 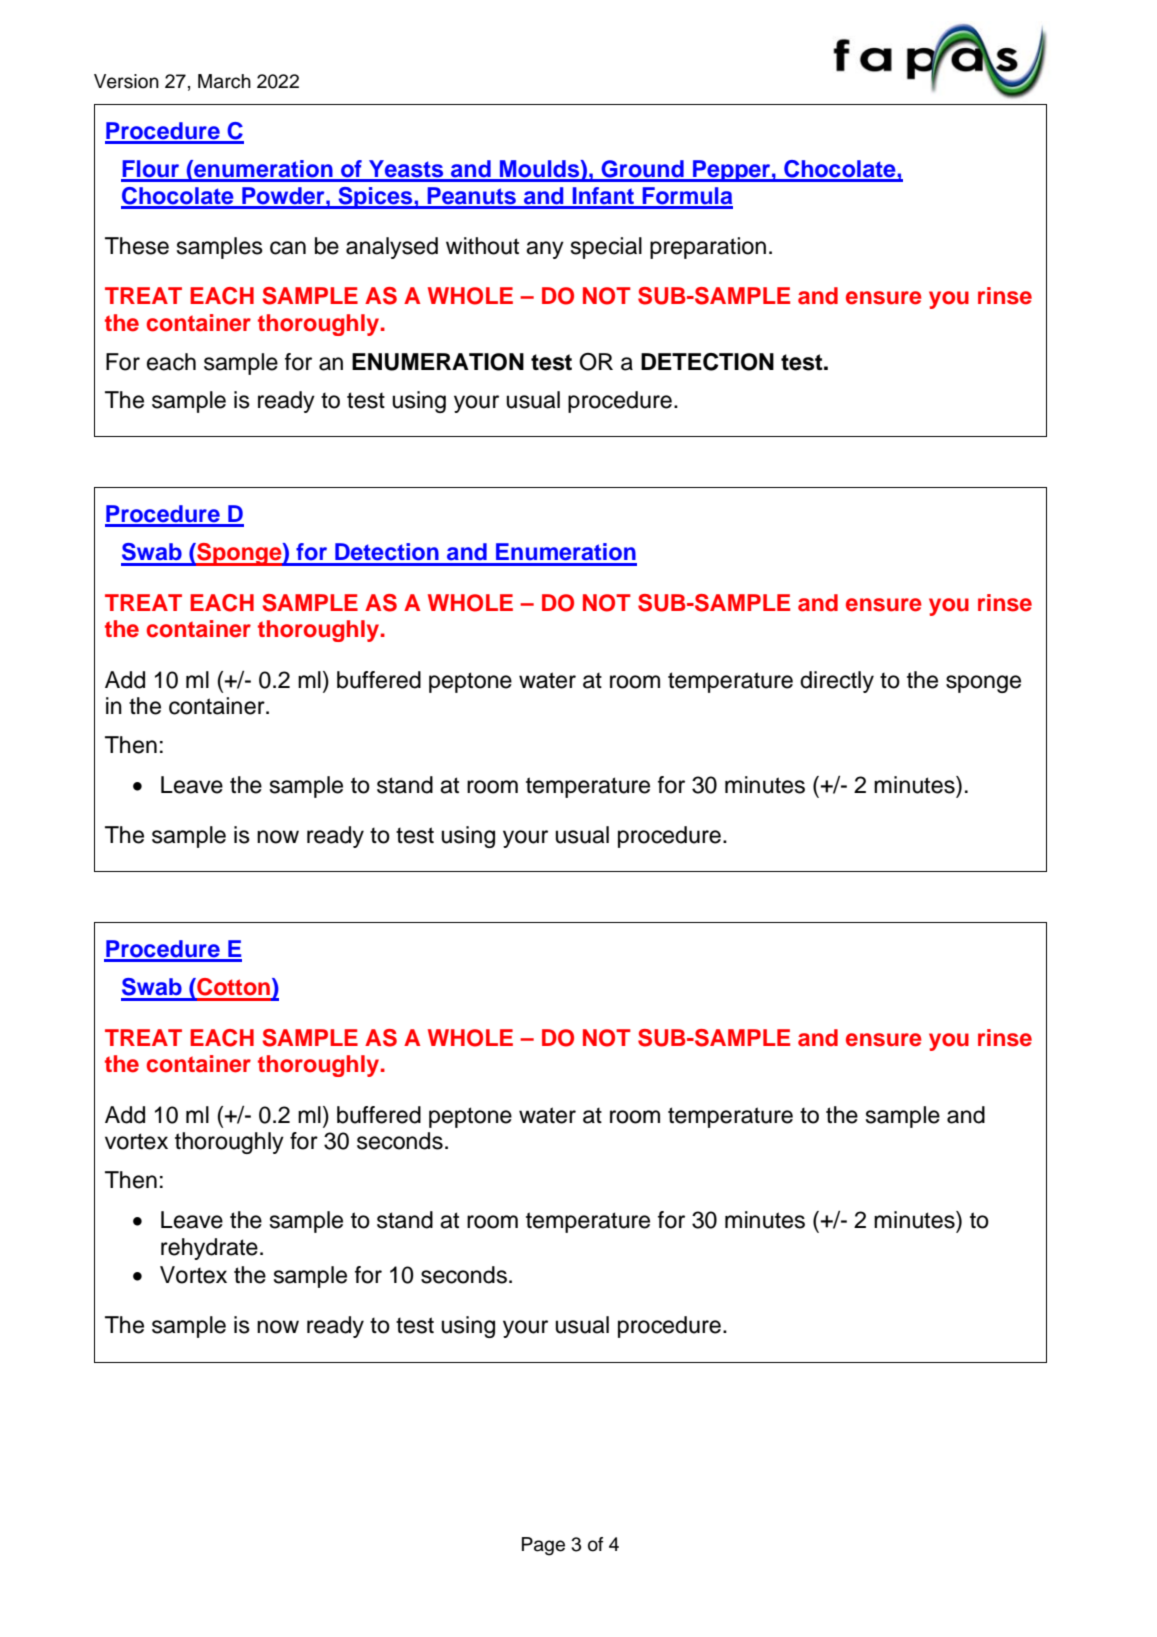 I want to click on directly, so click(x=837, y=682).
